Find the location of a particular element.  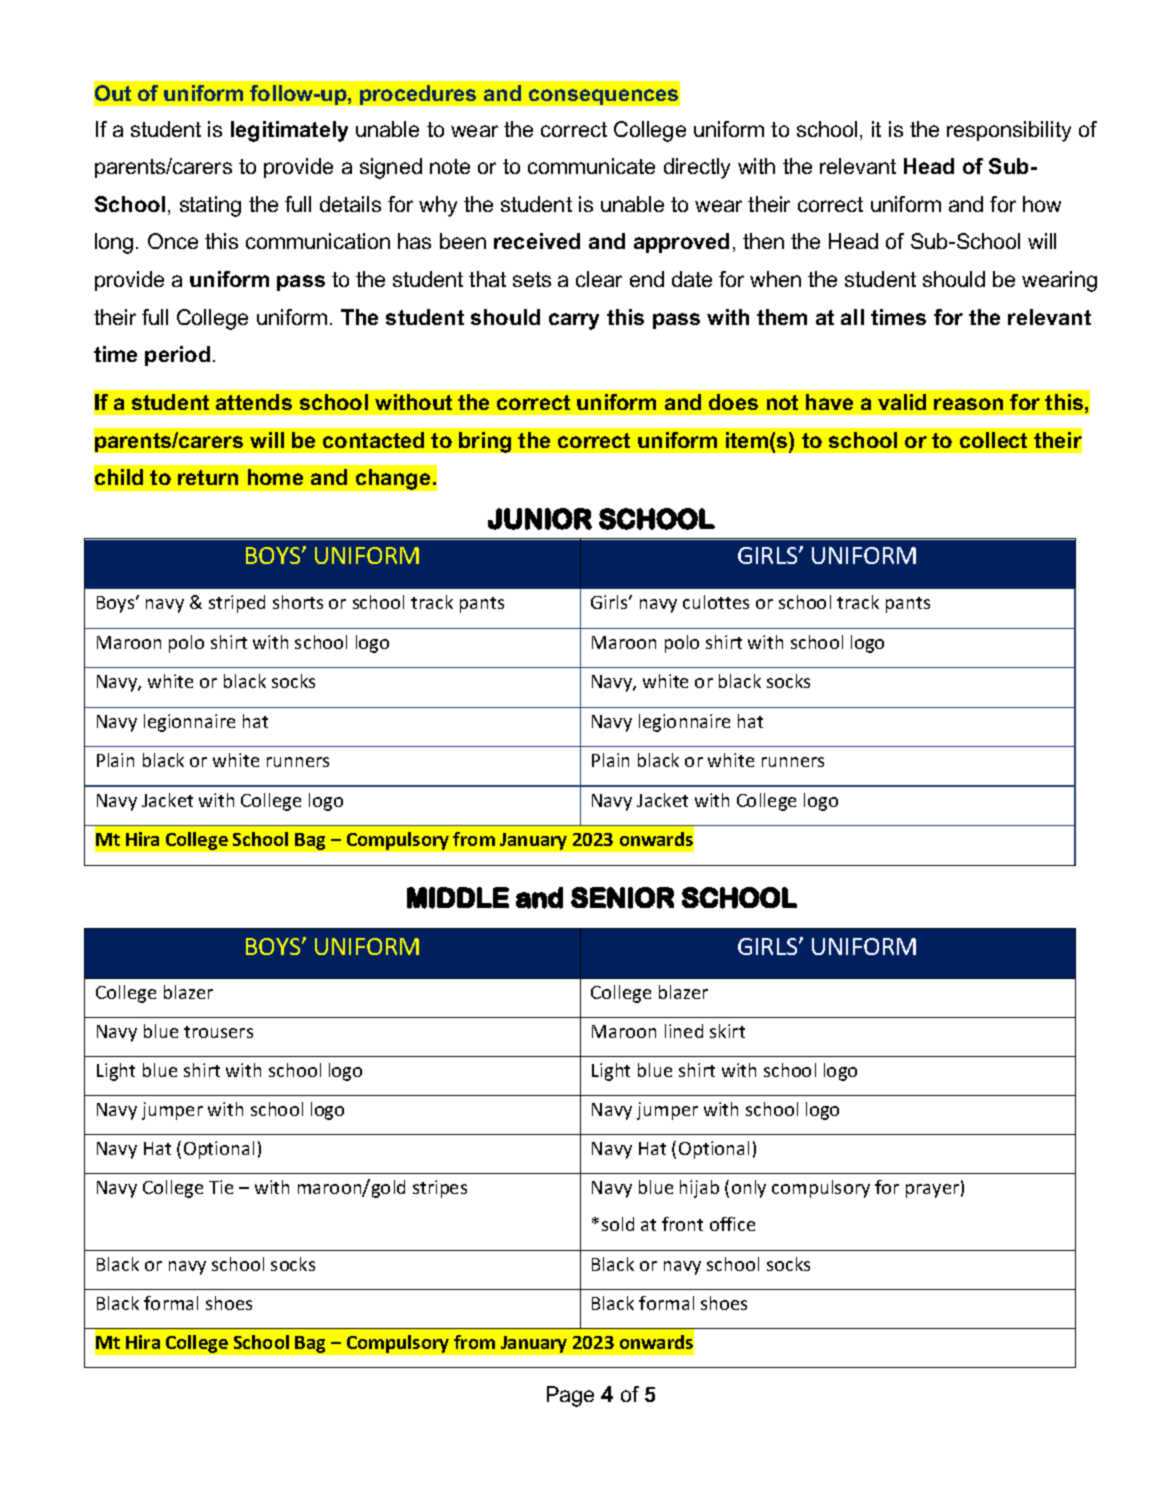

communicate is located at coordinates (591, 166).
